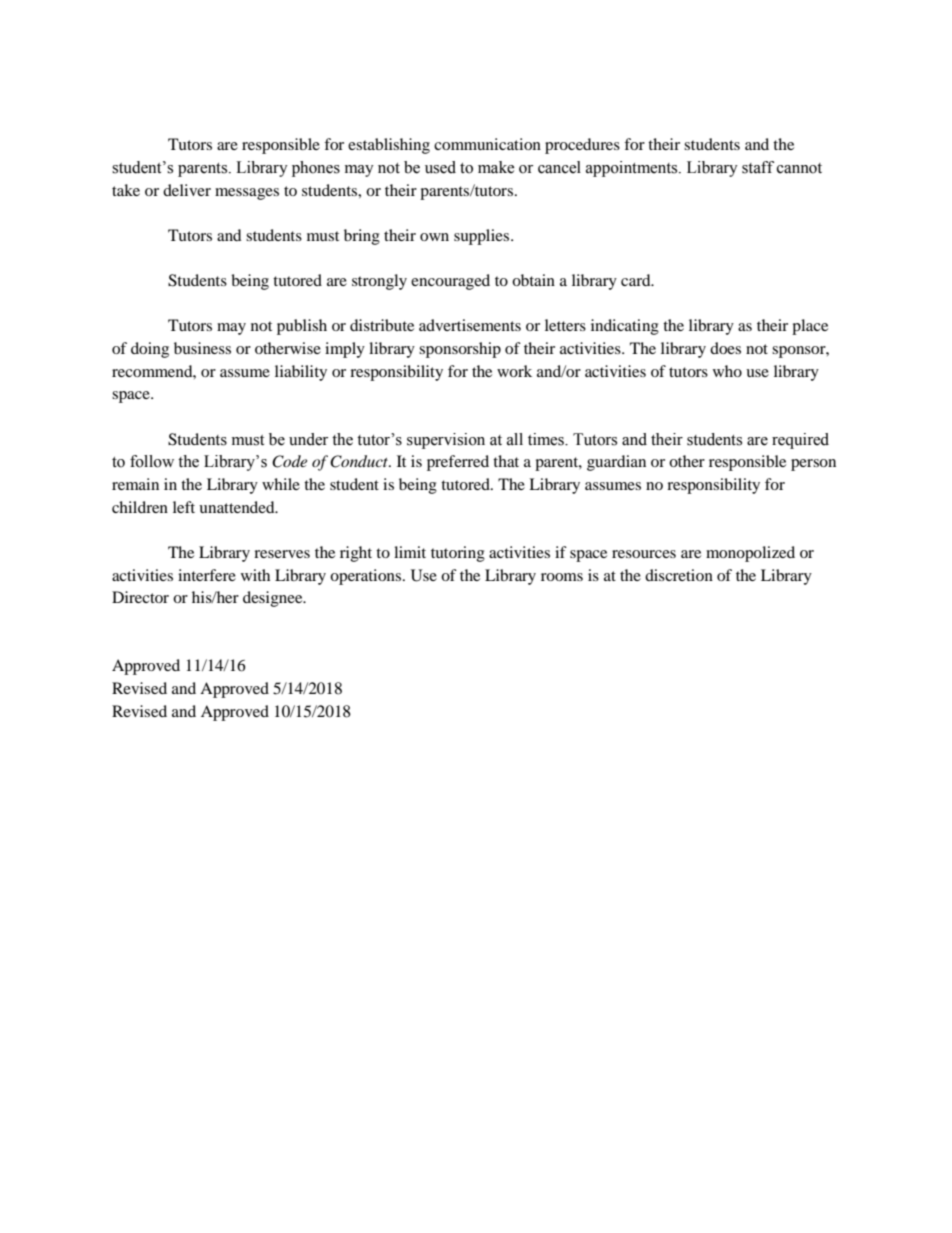 This screenshot has width=952, height=1233. I want to click on discretion, so click(679, 575).
